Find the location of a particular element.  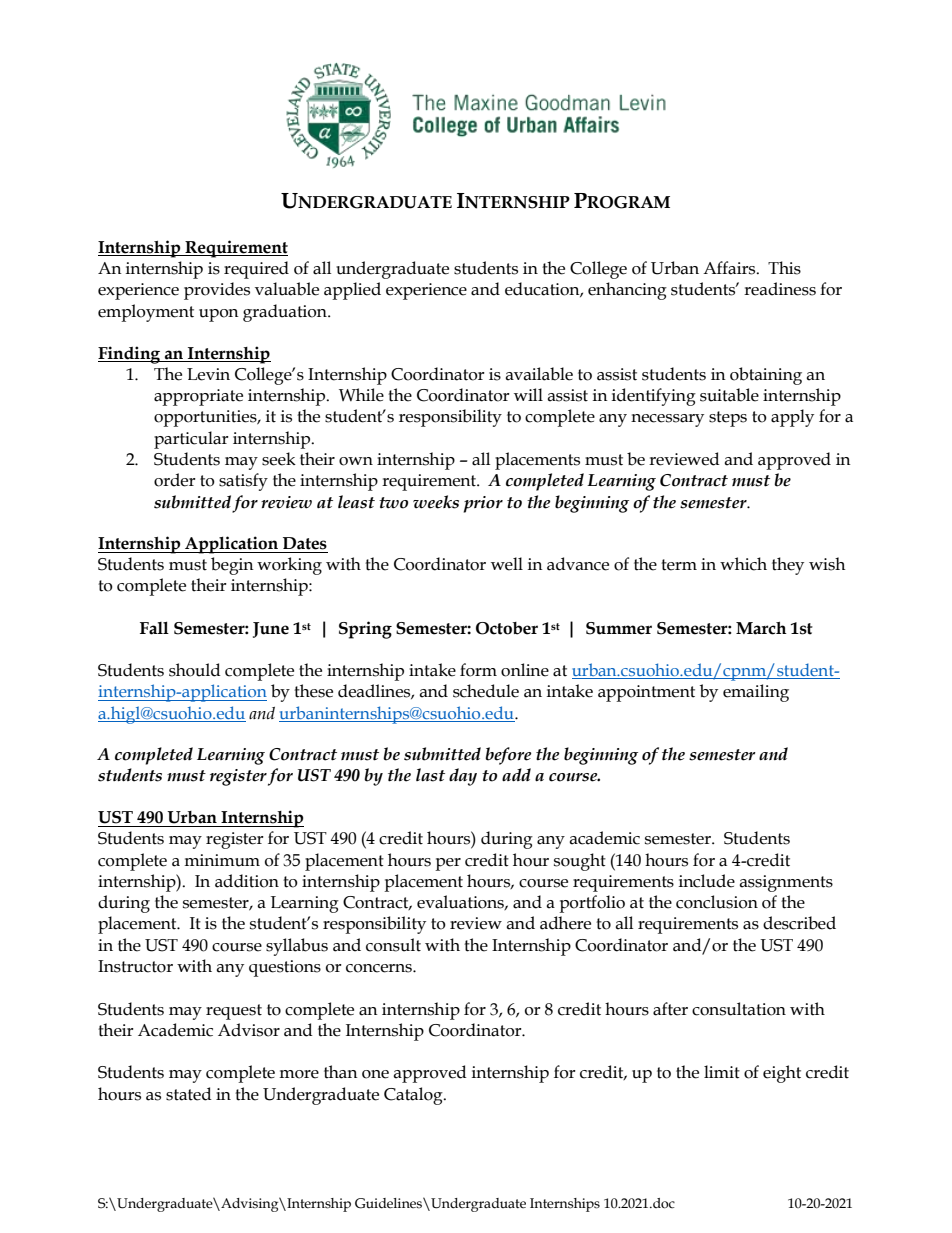

stated is located at coordinates (189, 1094).
